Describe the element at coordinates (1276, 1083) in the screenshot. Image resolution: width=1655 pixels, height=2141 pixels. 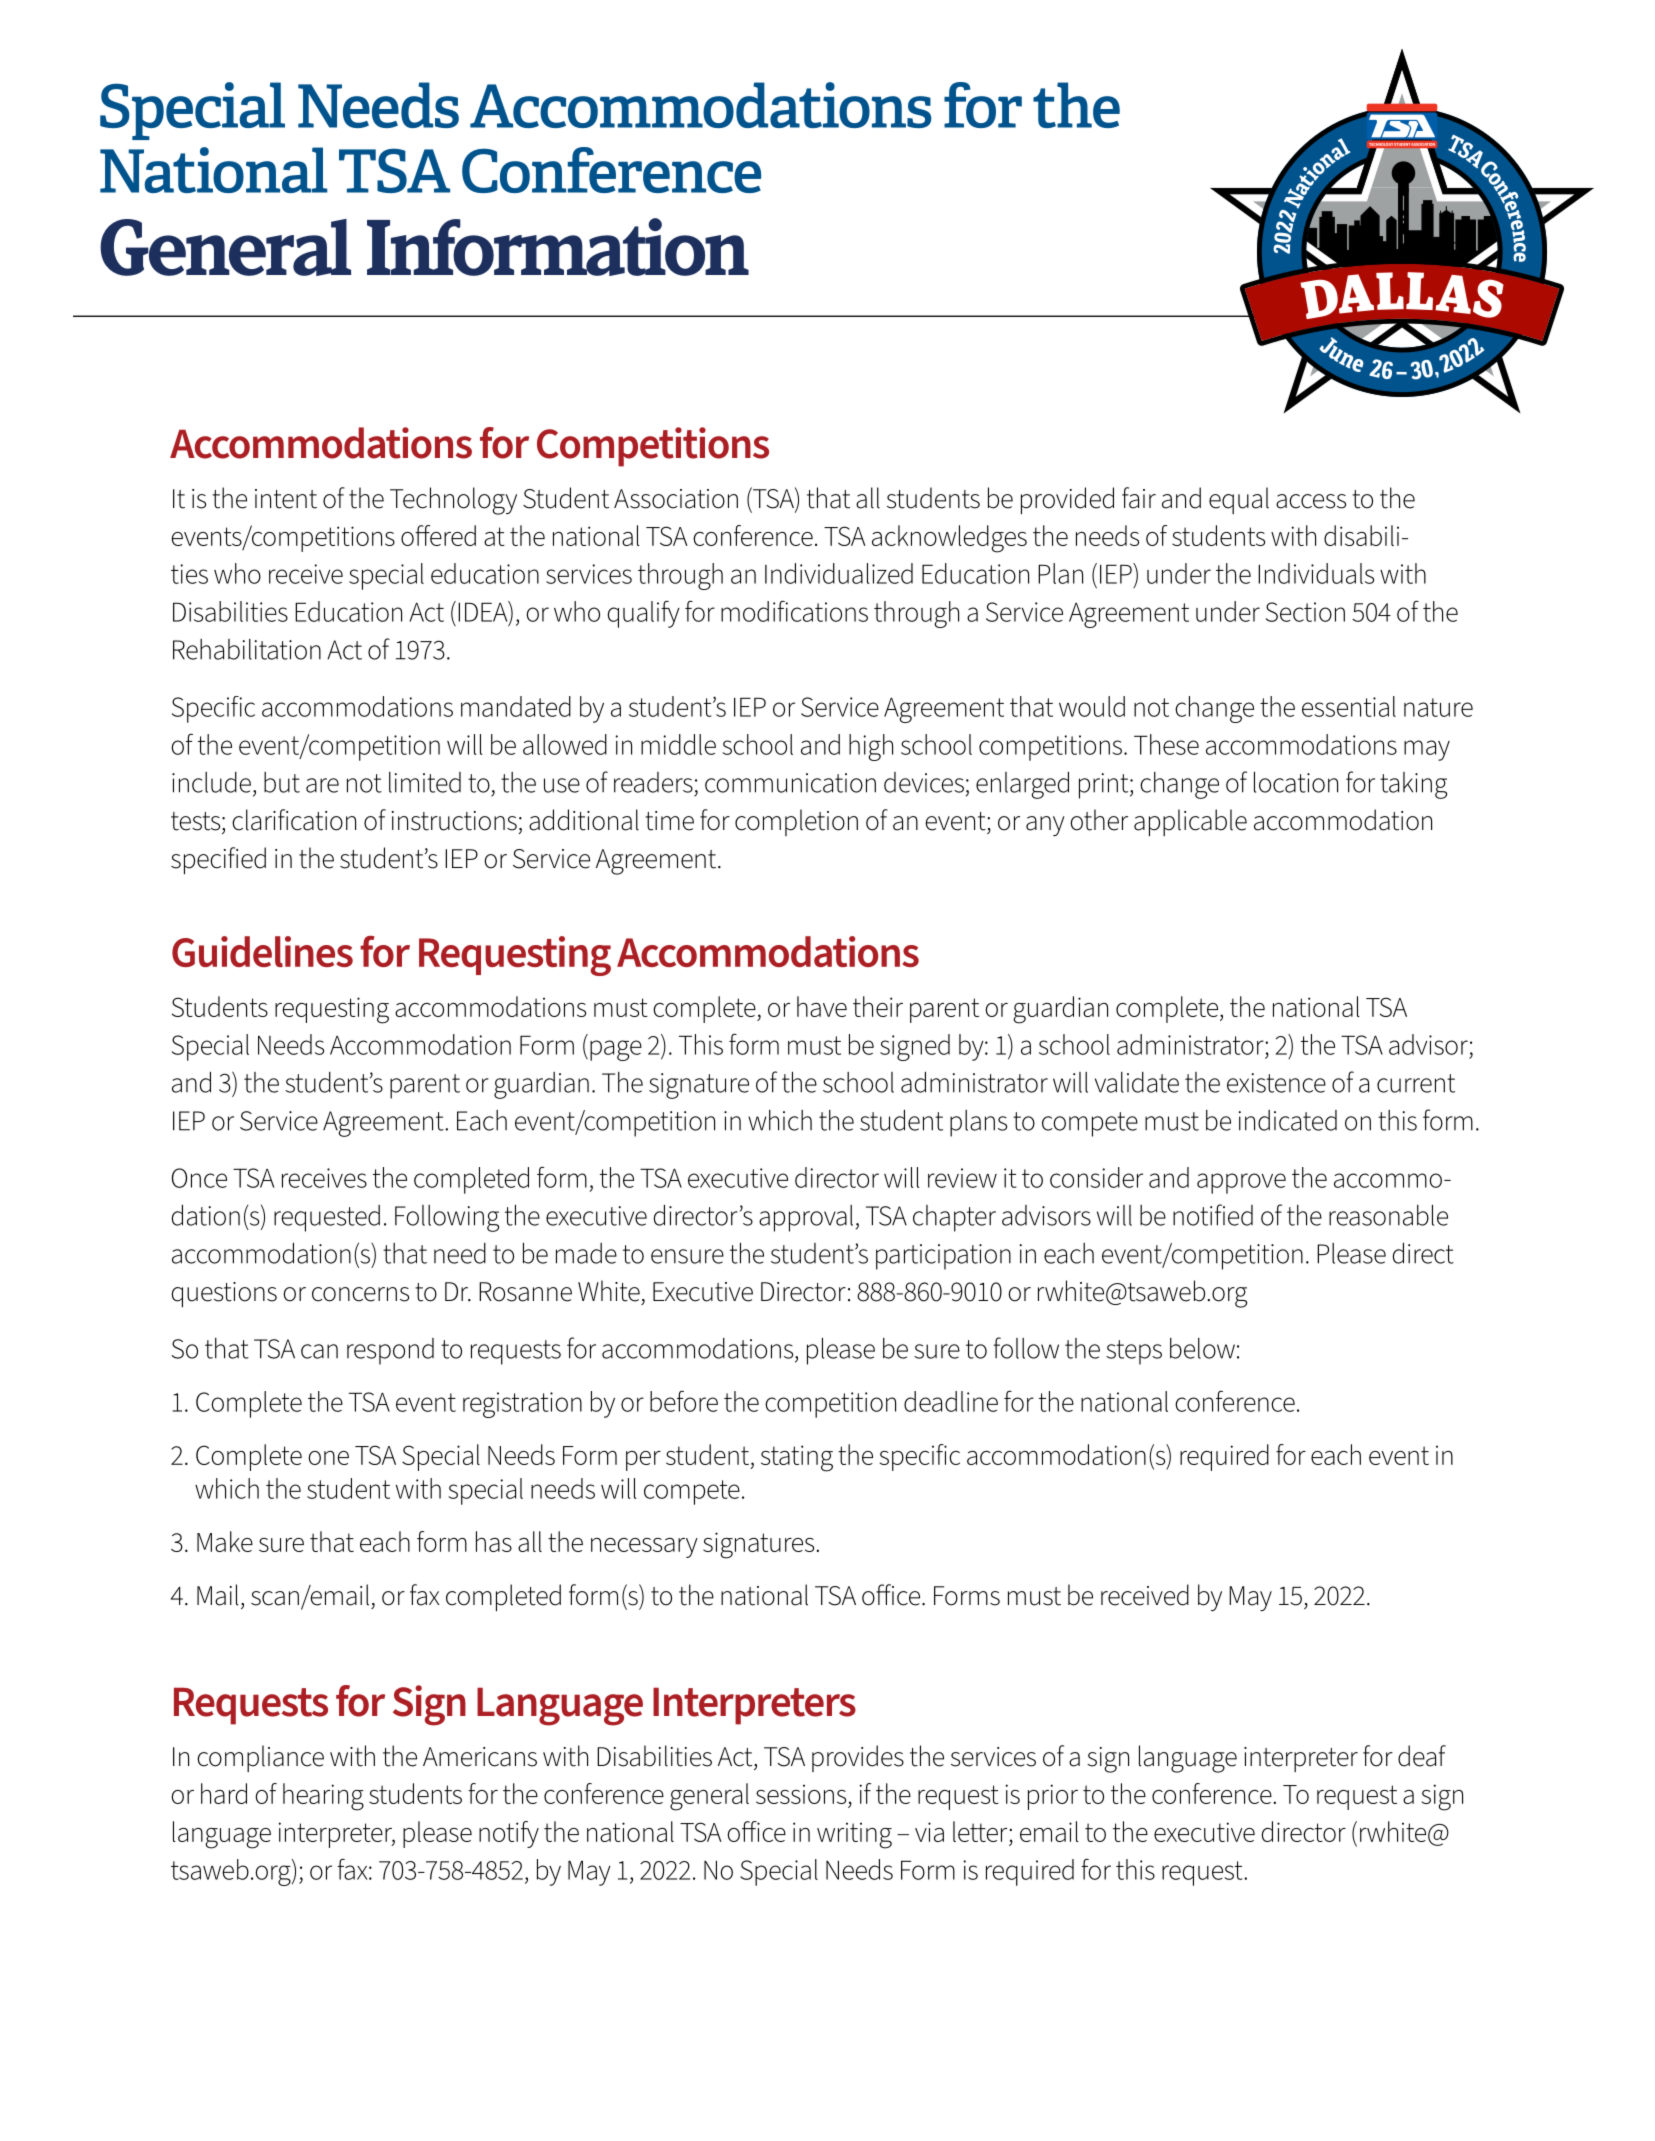
I see `existence` at that location.
